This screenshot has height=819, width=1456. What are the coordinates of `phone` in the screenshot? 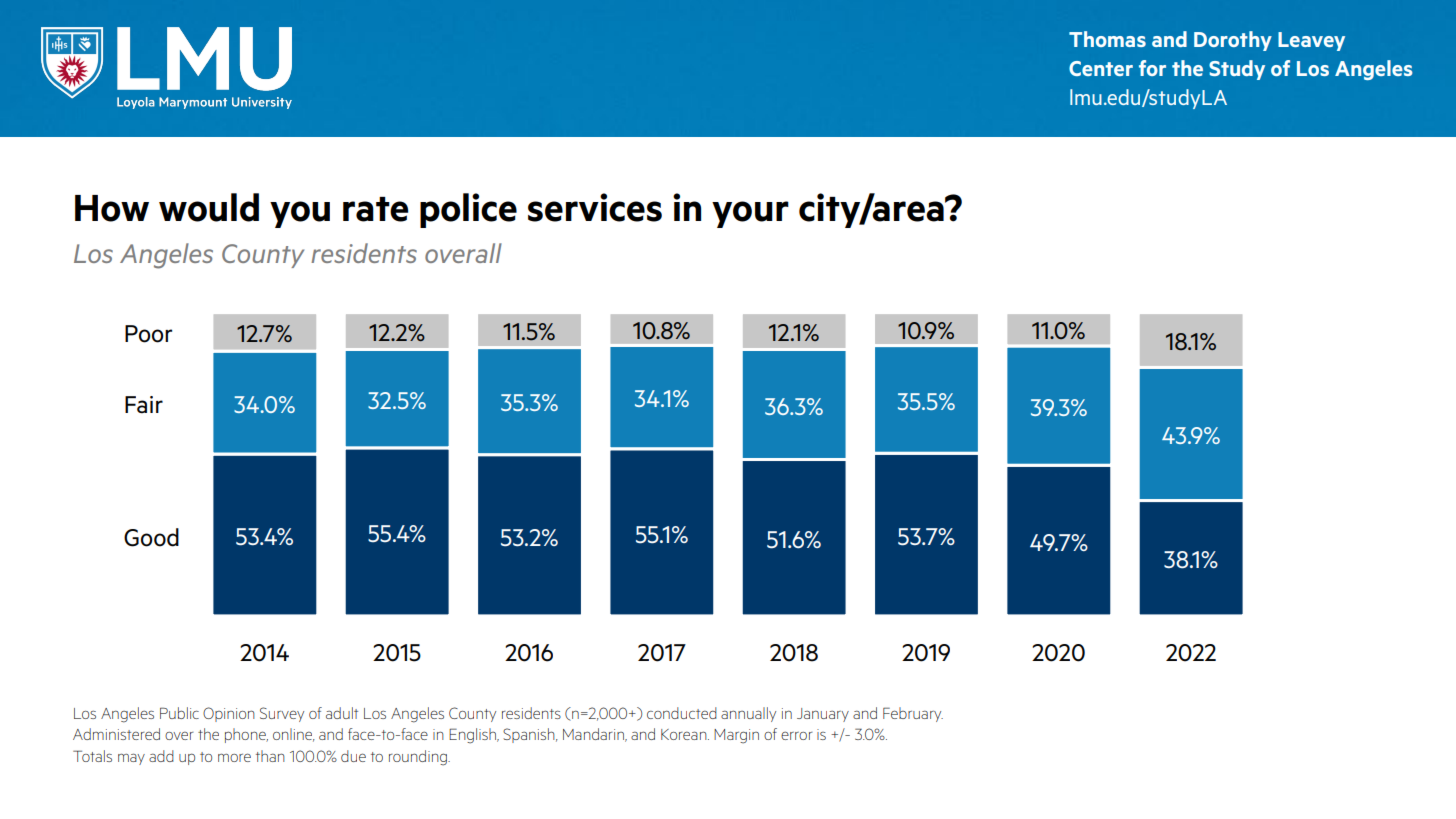 It's located at (246, 735).
